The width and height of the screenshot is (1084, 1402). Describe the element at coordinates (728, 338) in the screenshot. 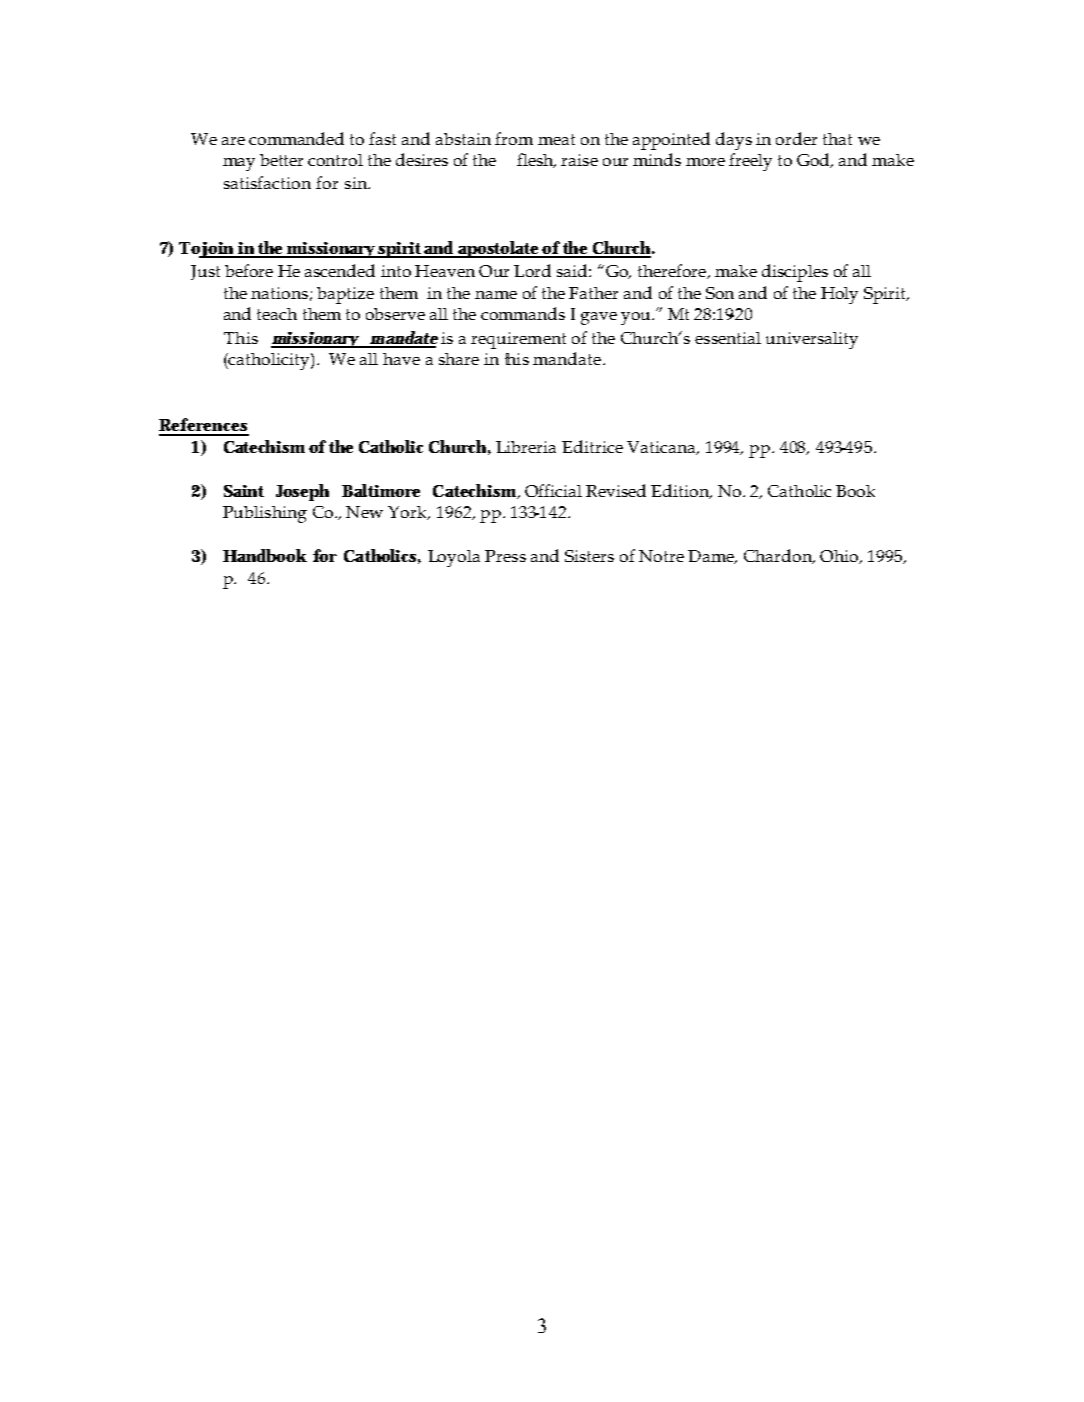

I see `essential` at that location.
